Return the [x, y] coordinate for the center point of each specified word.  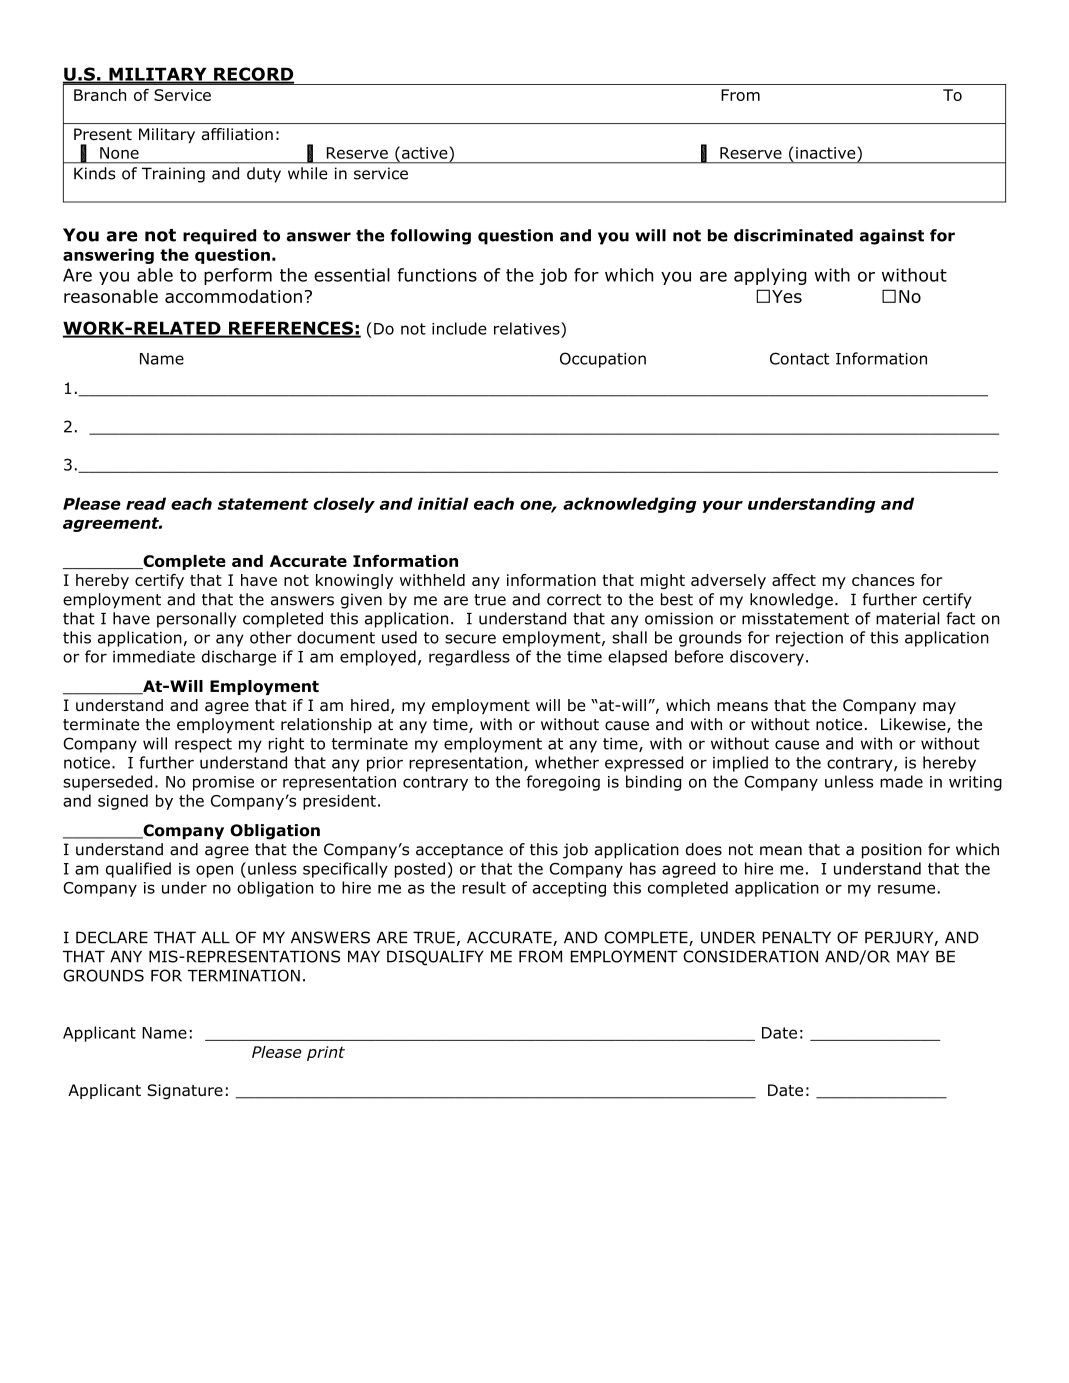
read [146, 503]
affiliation [237, 134]
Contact [799, 358]
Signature [185, 1091]
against [892, 237]
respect [203, 745]
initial [443, 503]
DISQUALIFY [435, 958]
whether [567, 762]
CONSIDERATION [750, 956]
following [430, 237]
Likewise [914, 725]
